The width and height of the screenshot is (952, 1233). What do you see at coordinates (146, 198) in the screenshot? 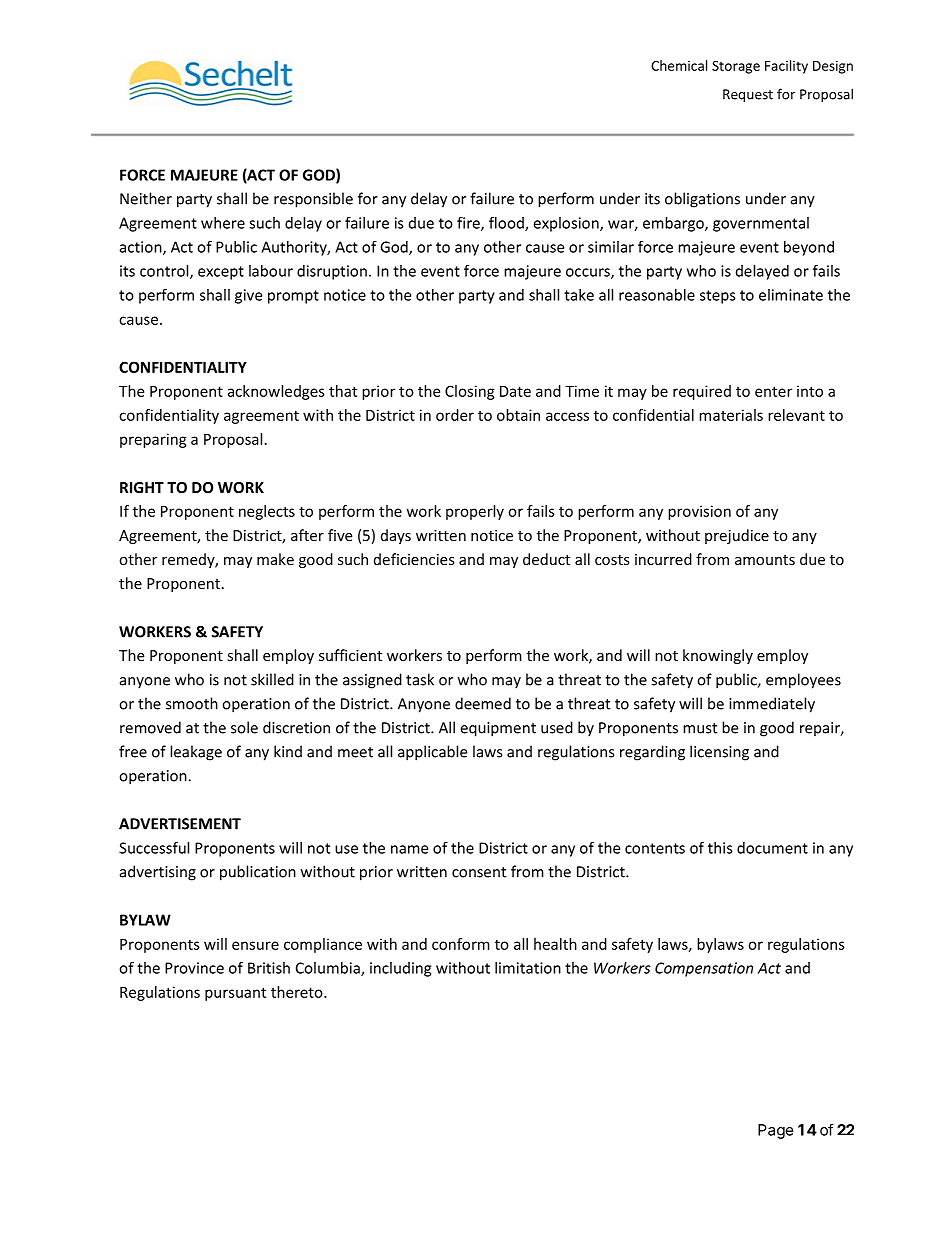
I see `Neither` at bounding box center [146, 198].
